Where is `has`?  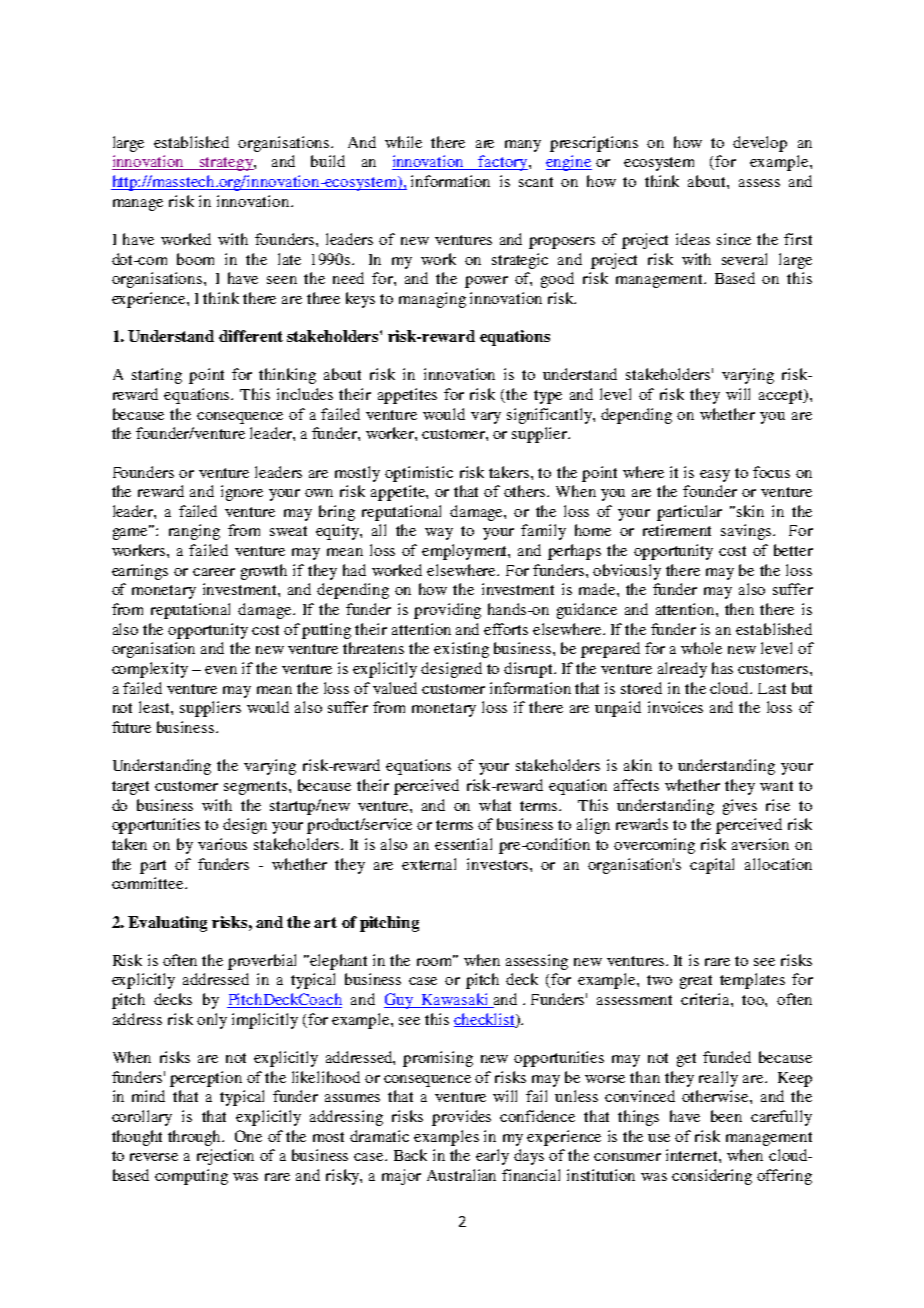
has is located at coordinates (722, 668).
